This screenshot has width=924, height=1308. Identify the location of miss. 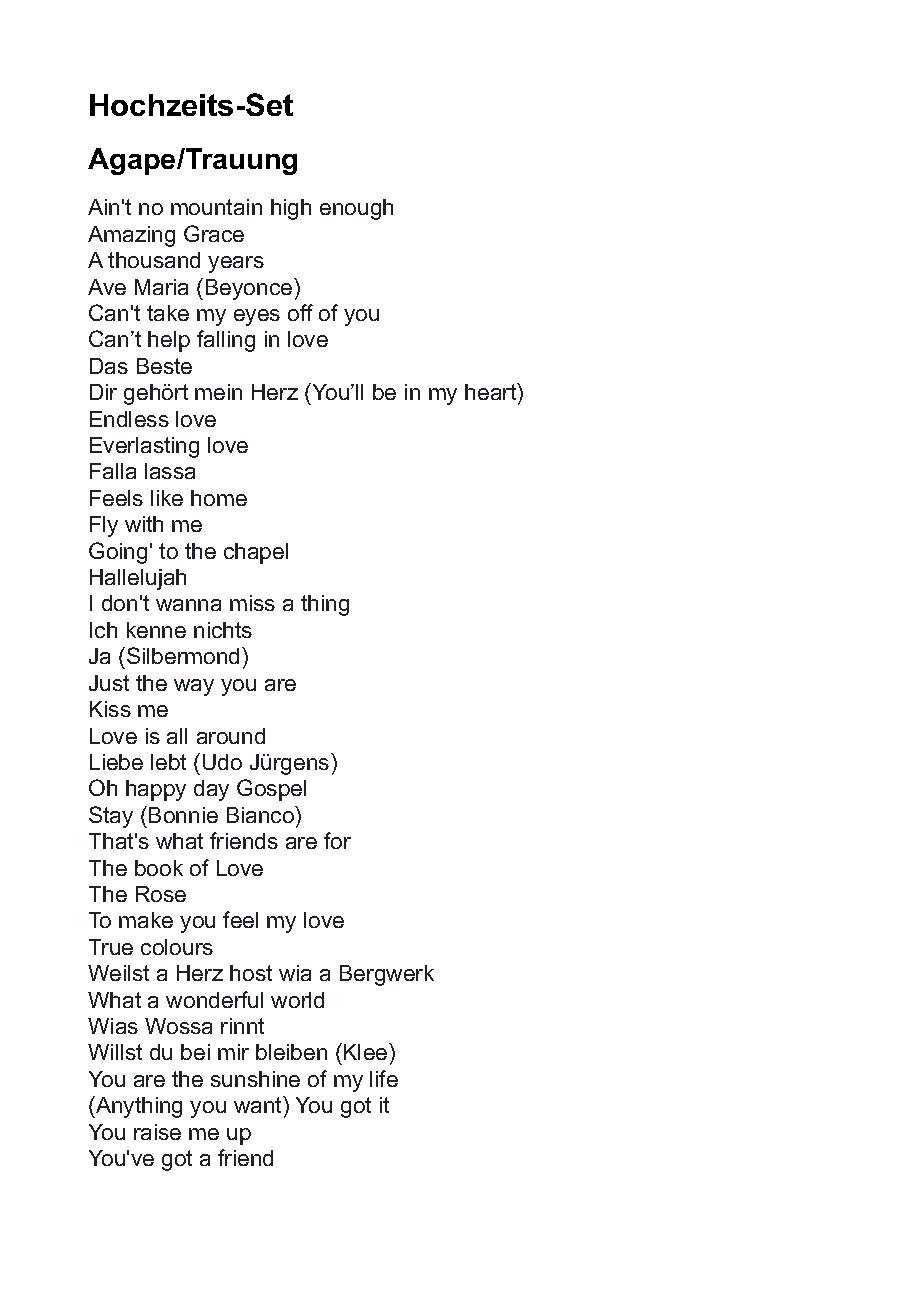
(252, 603).
